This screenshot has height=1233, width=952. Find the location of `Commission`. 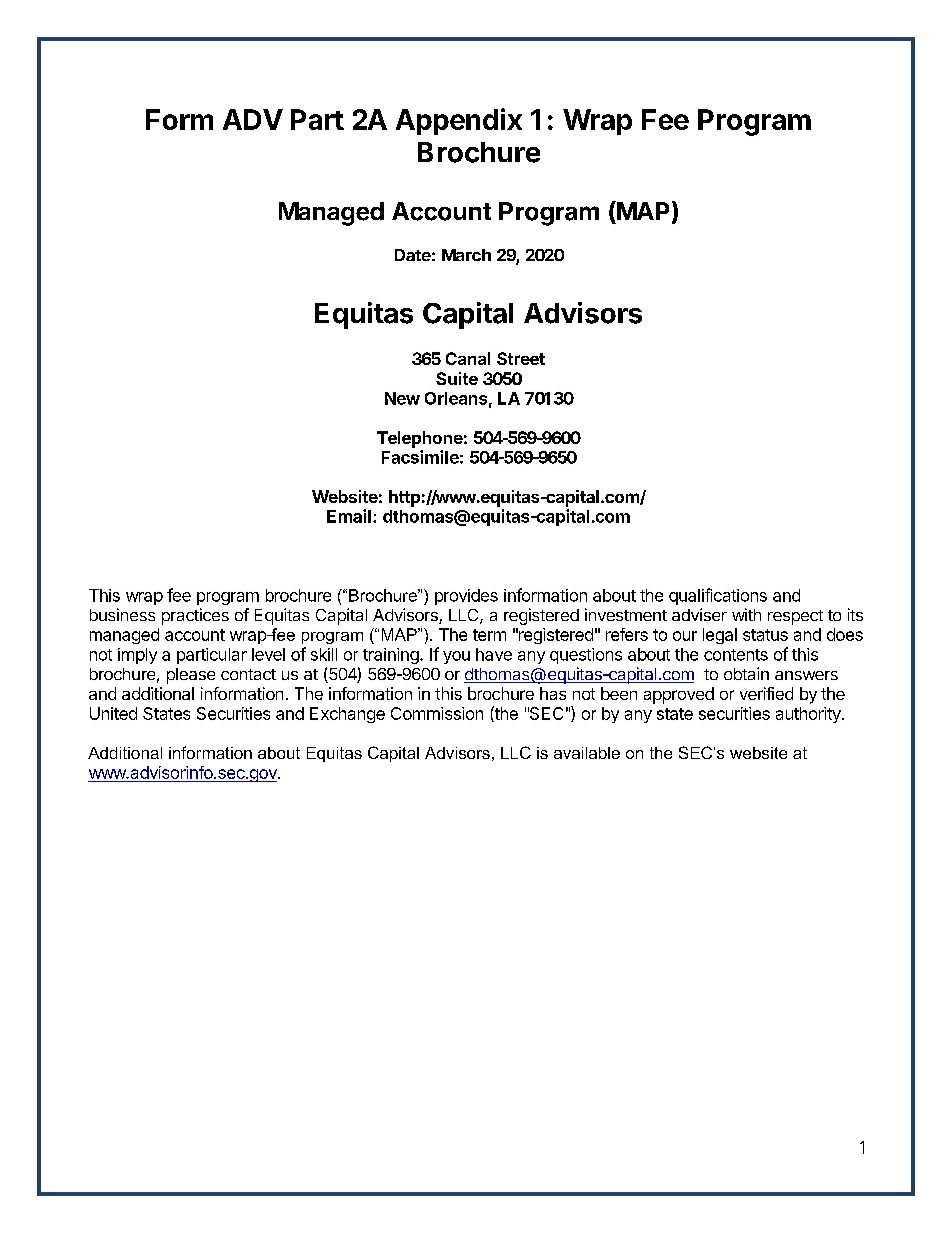

Commission is located at coordinates (437, 713).
